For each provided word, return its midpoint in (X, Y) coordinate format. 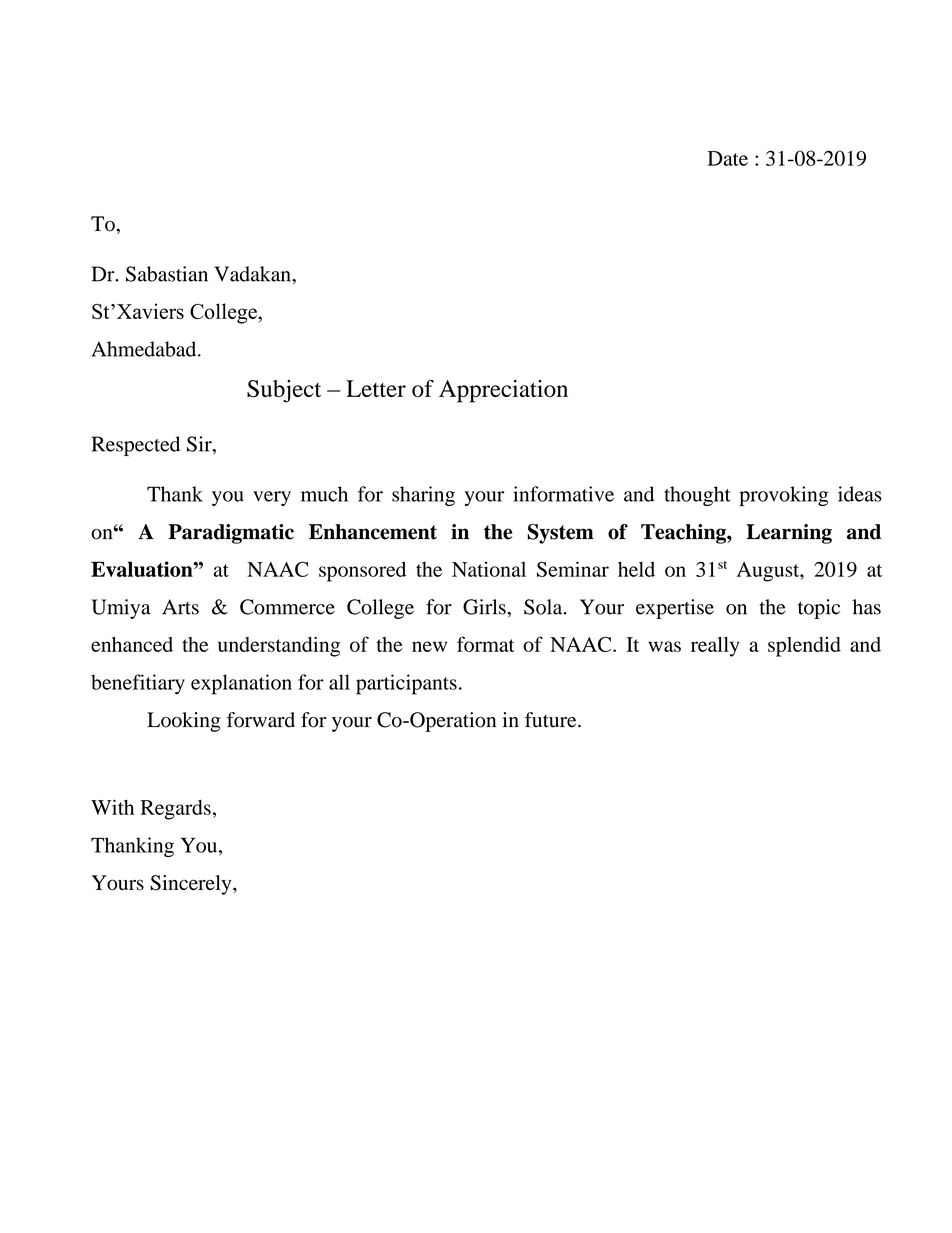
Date (728, 158)
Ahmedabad (145, 349)
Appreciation (503, 391)
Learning (789, 534)
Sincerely (192, 885)
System (560, 534)
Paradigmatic (231, 534)
